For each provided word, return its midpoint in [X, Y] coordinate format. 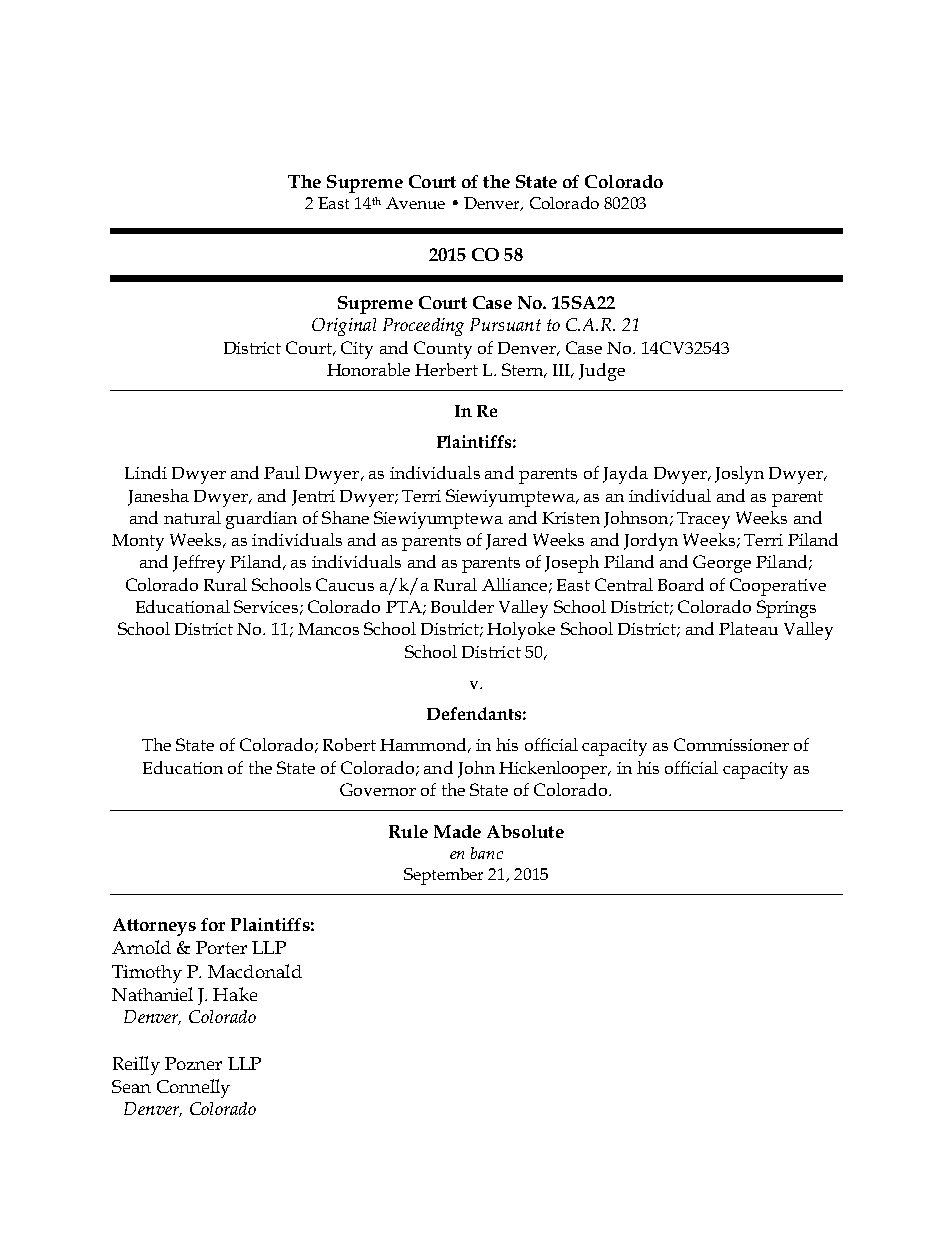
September [443, 876]
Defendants [474, 713]
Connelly [193, 1088]
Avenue [415, 203]
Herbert [446, 369]
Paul [282, 472]
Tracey [703, 520]
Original [344, 327]
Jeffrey [199, 564]
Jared [506, 541]
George [722, 564]
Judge [602, 372]
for [213, 924]
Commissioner [731, 744]
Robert [349, 744]
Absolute [525, 831]
